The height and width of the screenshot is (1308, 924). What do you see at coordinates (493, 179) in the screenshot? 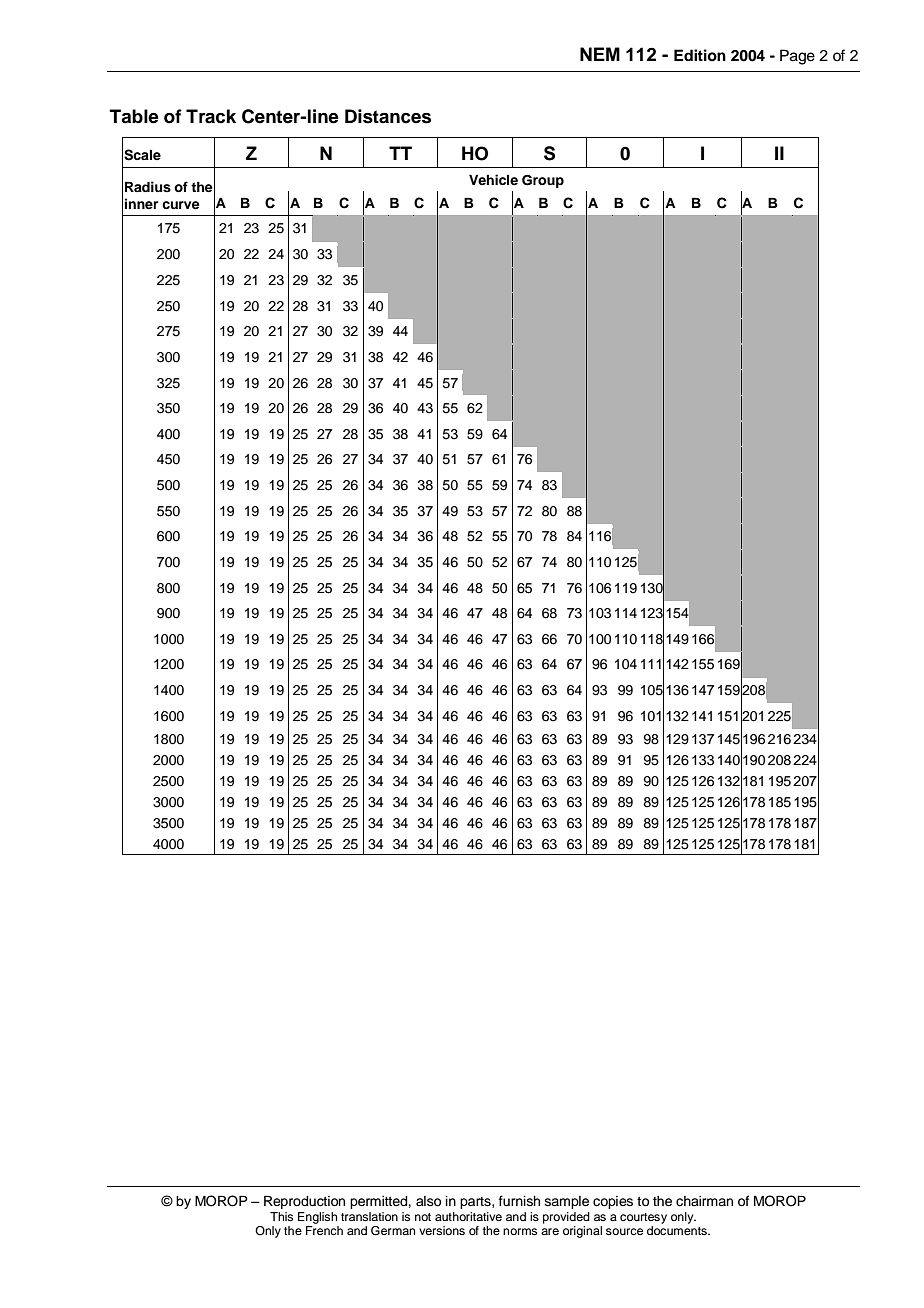
I see `Vehicle` at bounding box center [493, 179].
